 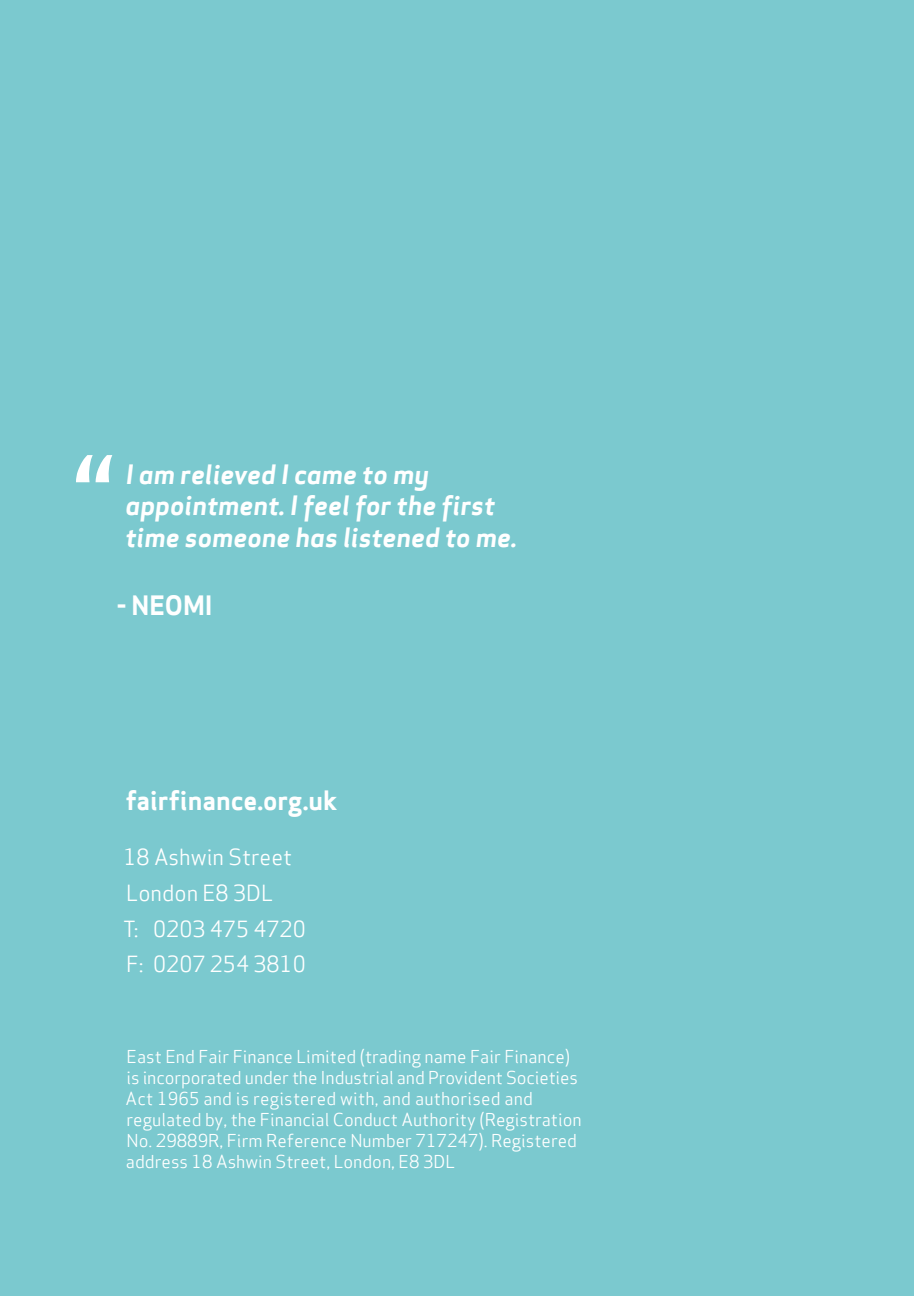 I want to click on End, so click(x=180, y=1056).
